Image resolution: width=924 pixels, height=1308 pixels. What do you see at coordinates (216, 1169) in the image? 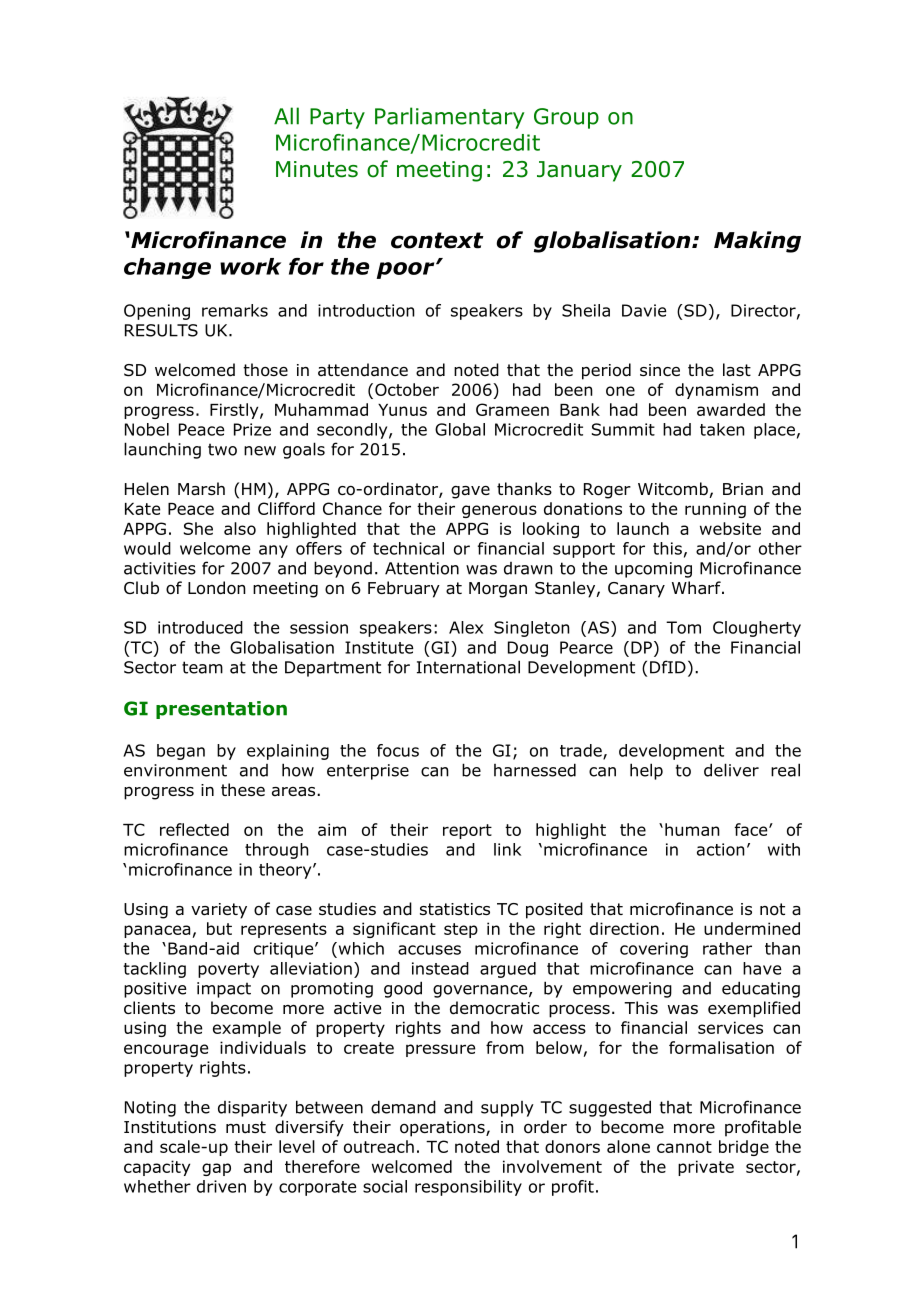
I see `gap` at bounding box center [216, 1169].
